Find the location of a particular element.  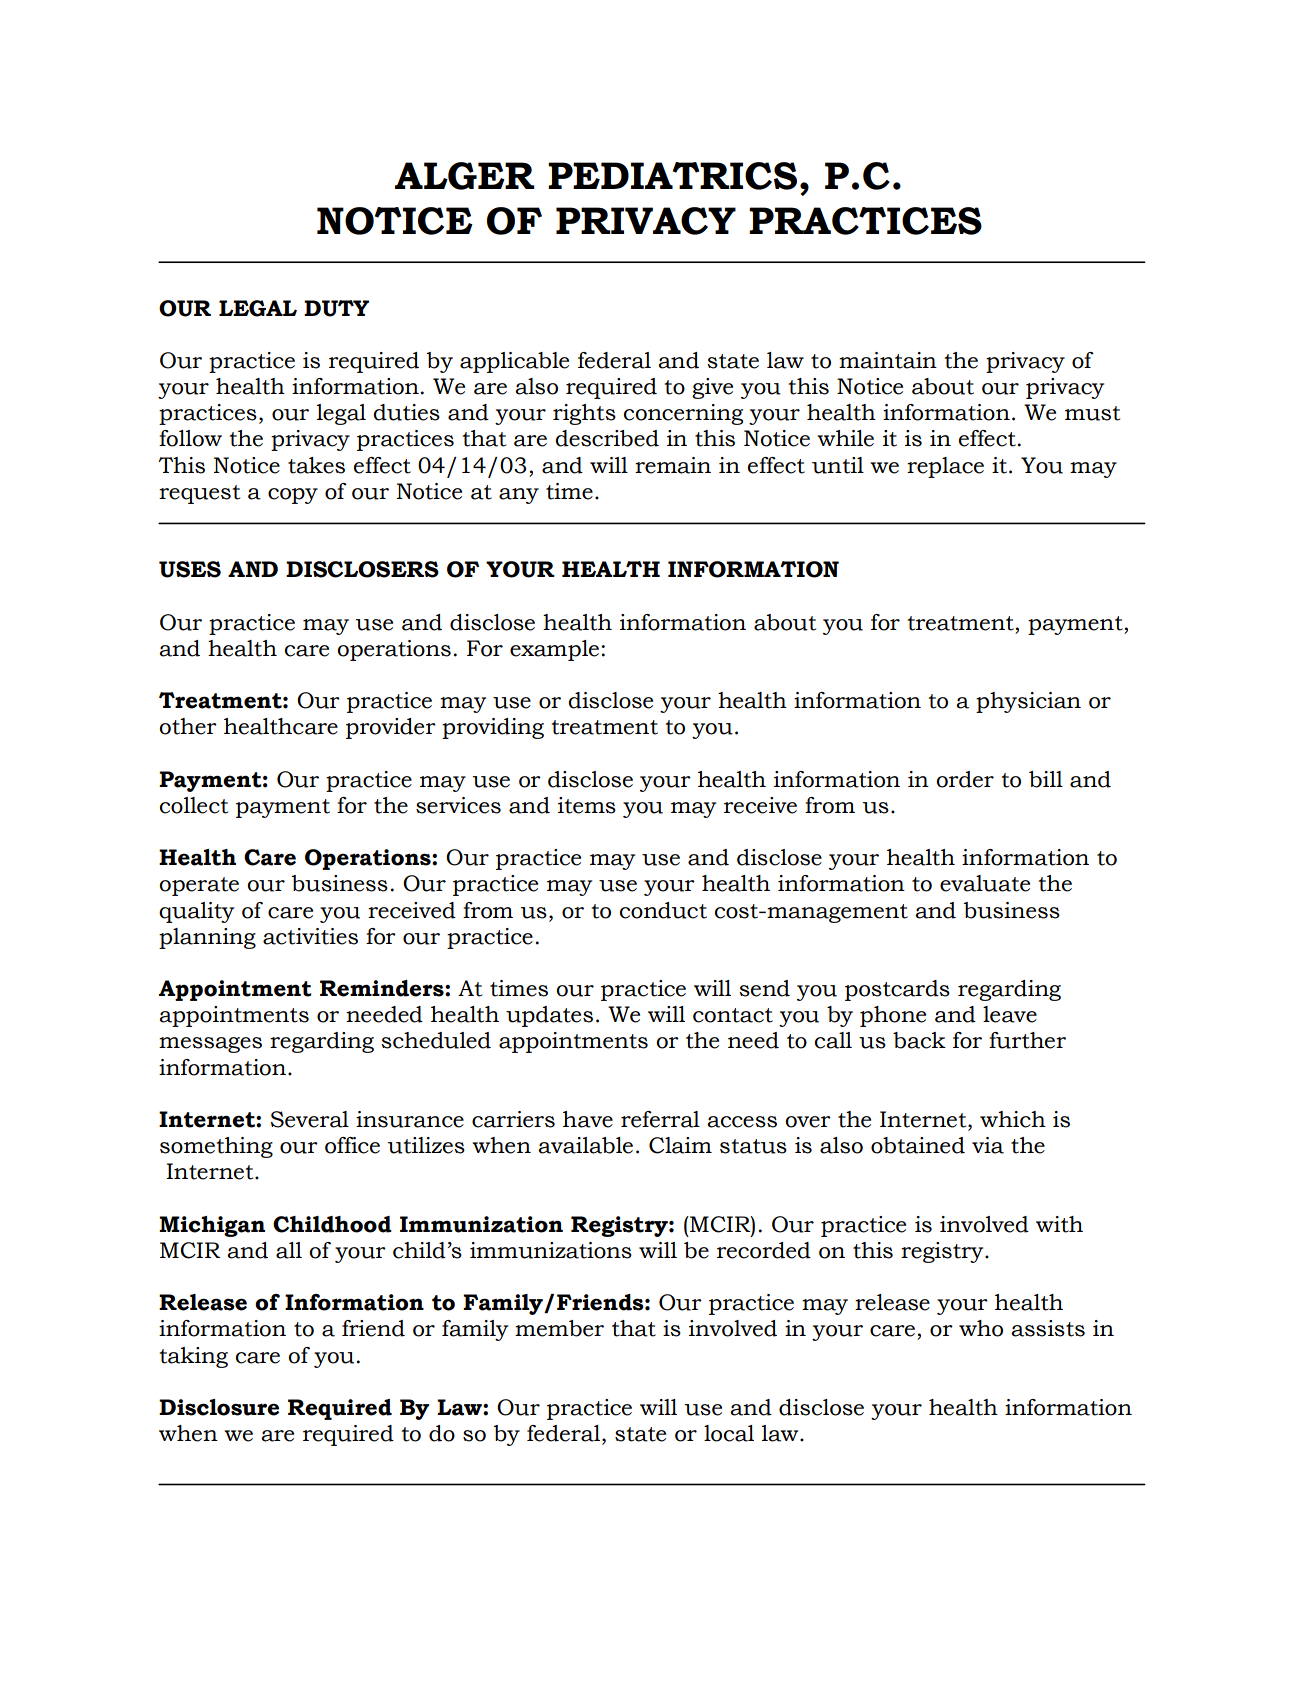

items is located at coordinates (587, 805).
